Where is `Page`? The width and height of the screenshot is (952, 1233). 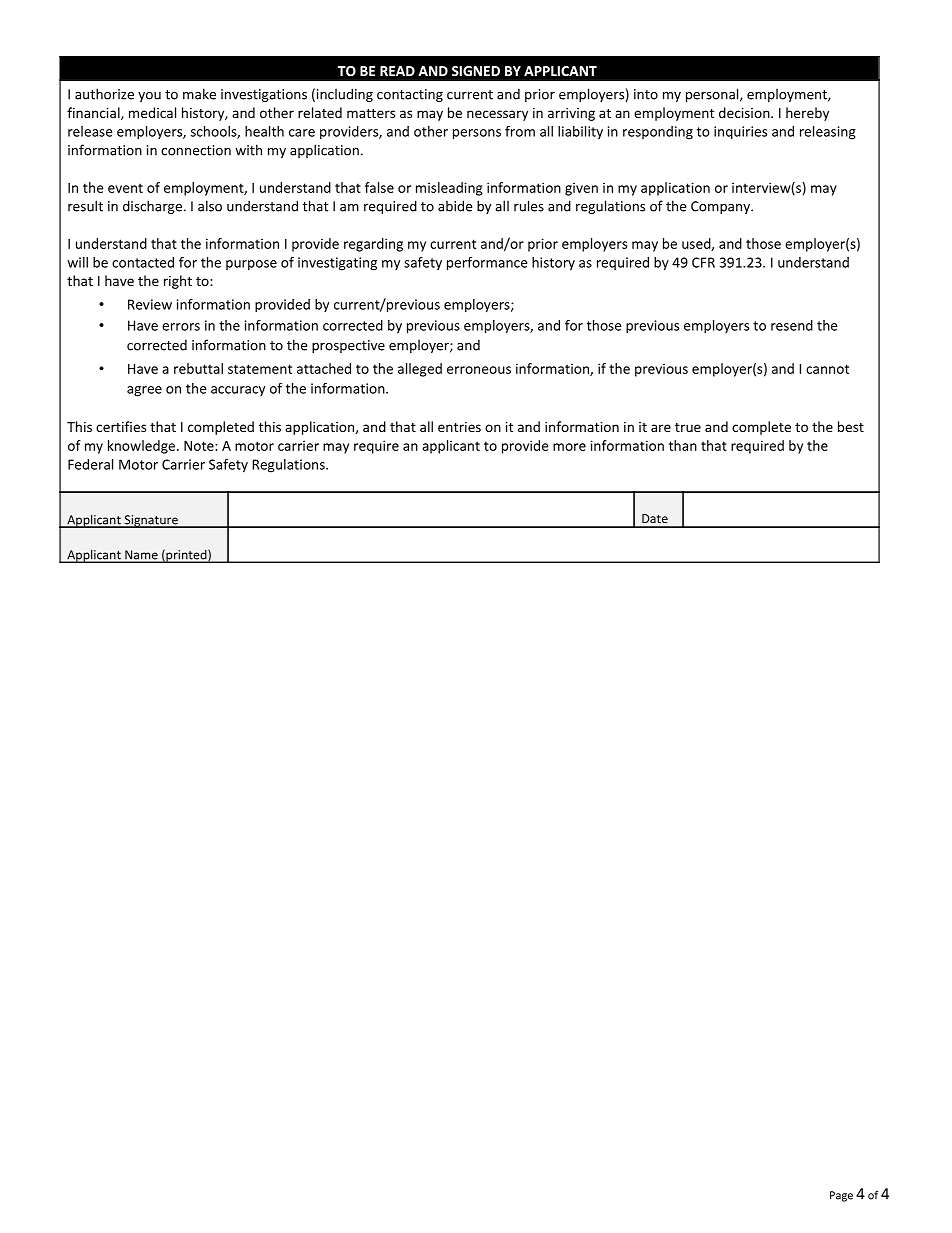 Page is located at coordinates (841, 1196).
